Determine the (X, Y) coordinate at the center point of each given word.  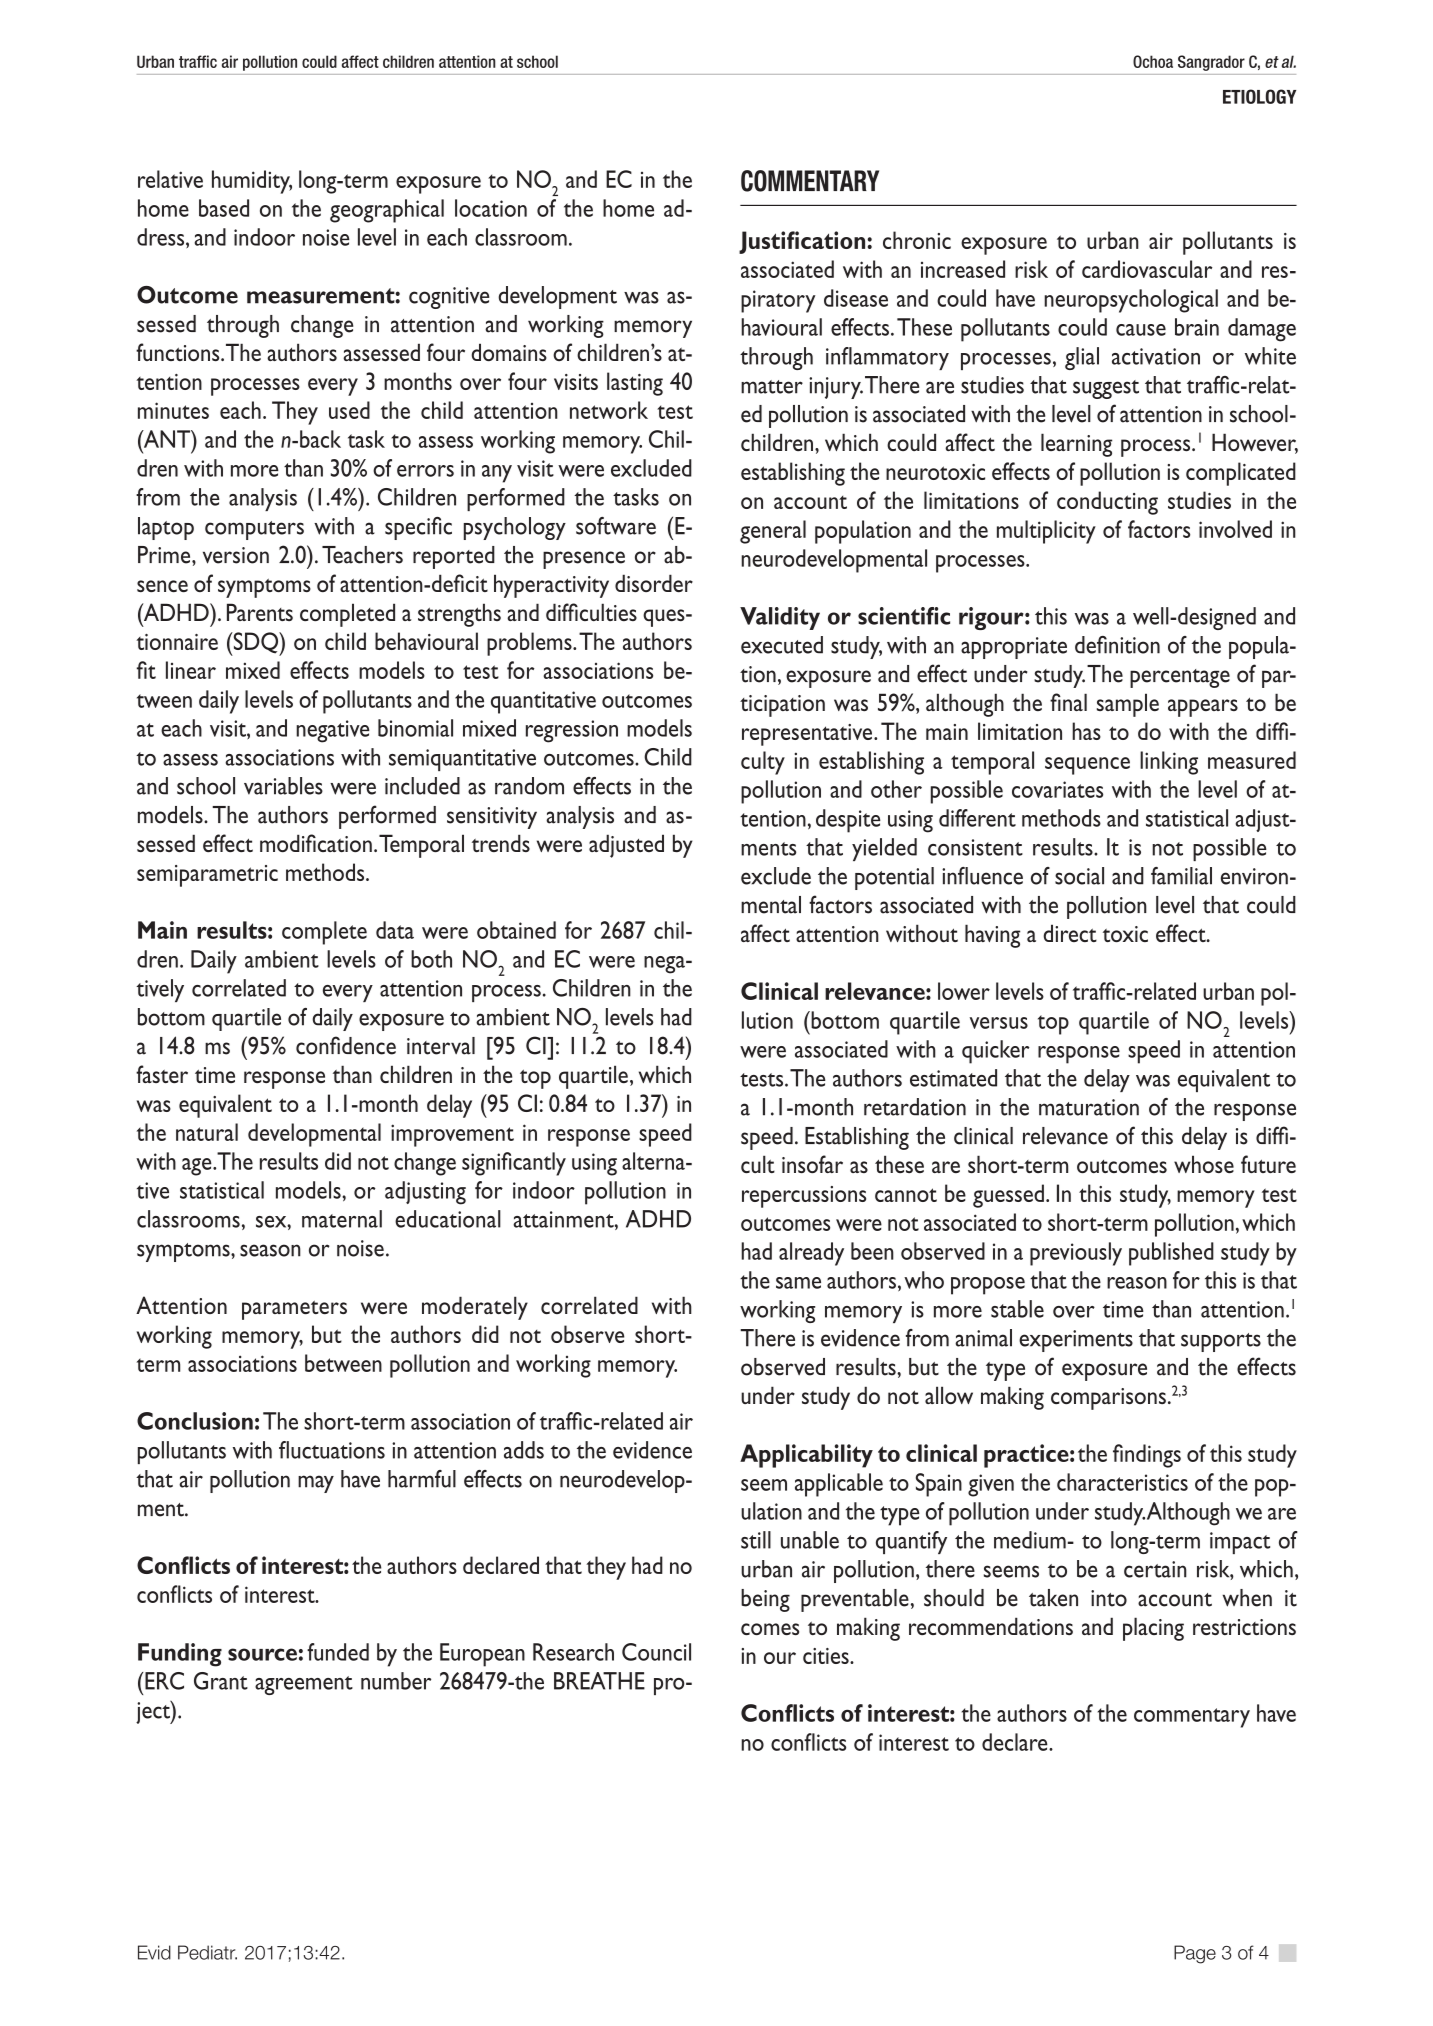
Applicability (806, 1456)
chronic (917, 240)
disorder (654, 583)
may (316, 1484)
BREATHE (599, 1681)
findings (1147, 1456)
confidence (346, 1045)
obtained (516, 930)
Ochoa (1153, 61)
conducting (1107, 503)
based (224, 208)
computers (254, 530)
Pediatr (207, 1952)
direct (1070, 933)
